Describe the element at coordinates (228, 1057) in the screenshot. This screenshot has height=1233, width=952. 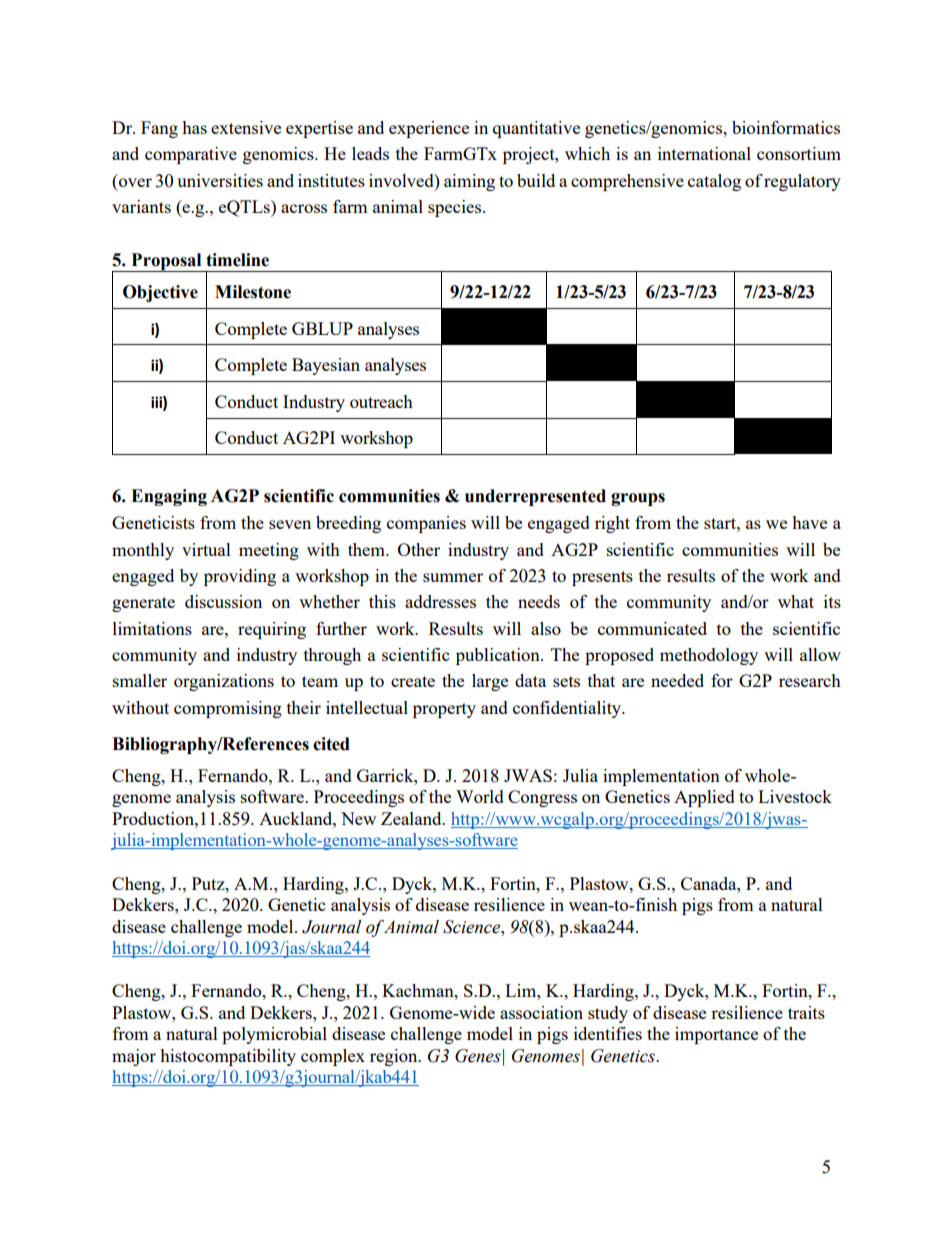
I see `histocompatibility` at that location.
